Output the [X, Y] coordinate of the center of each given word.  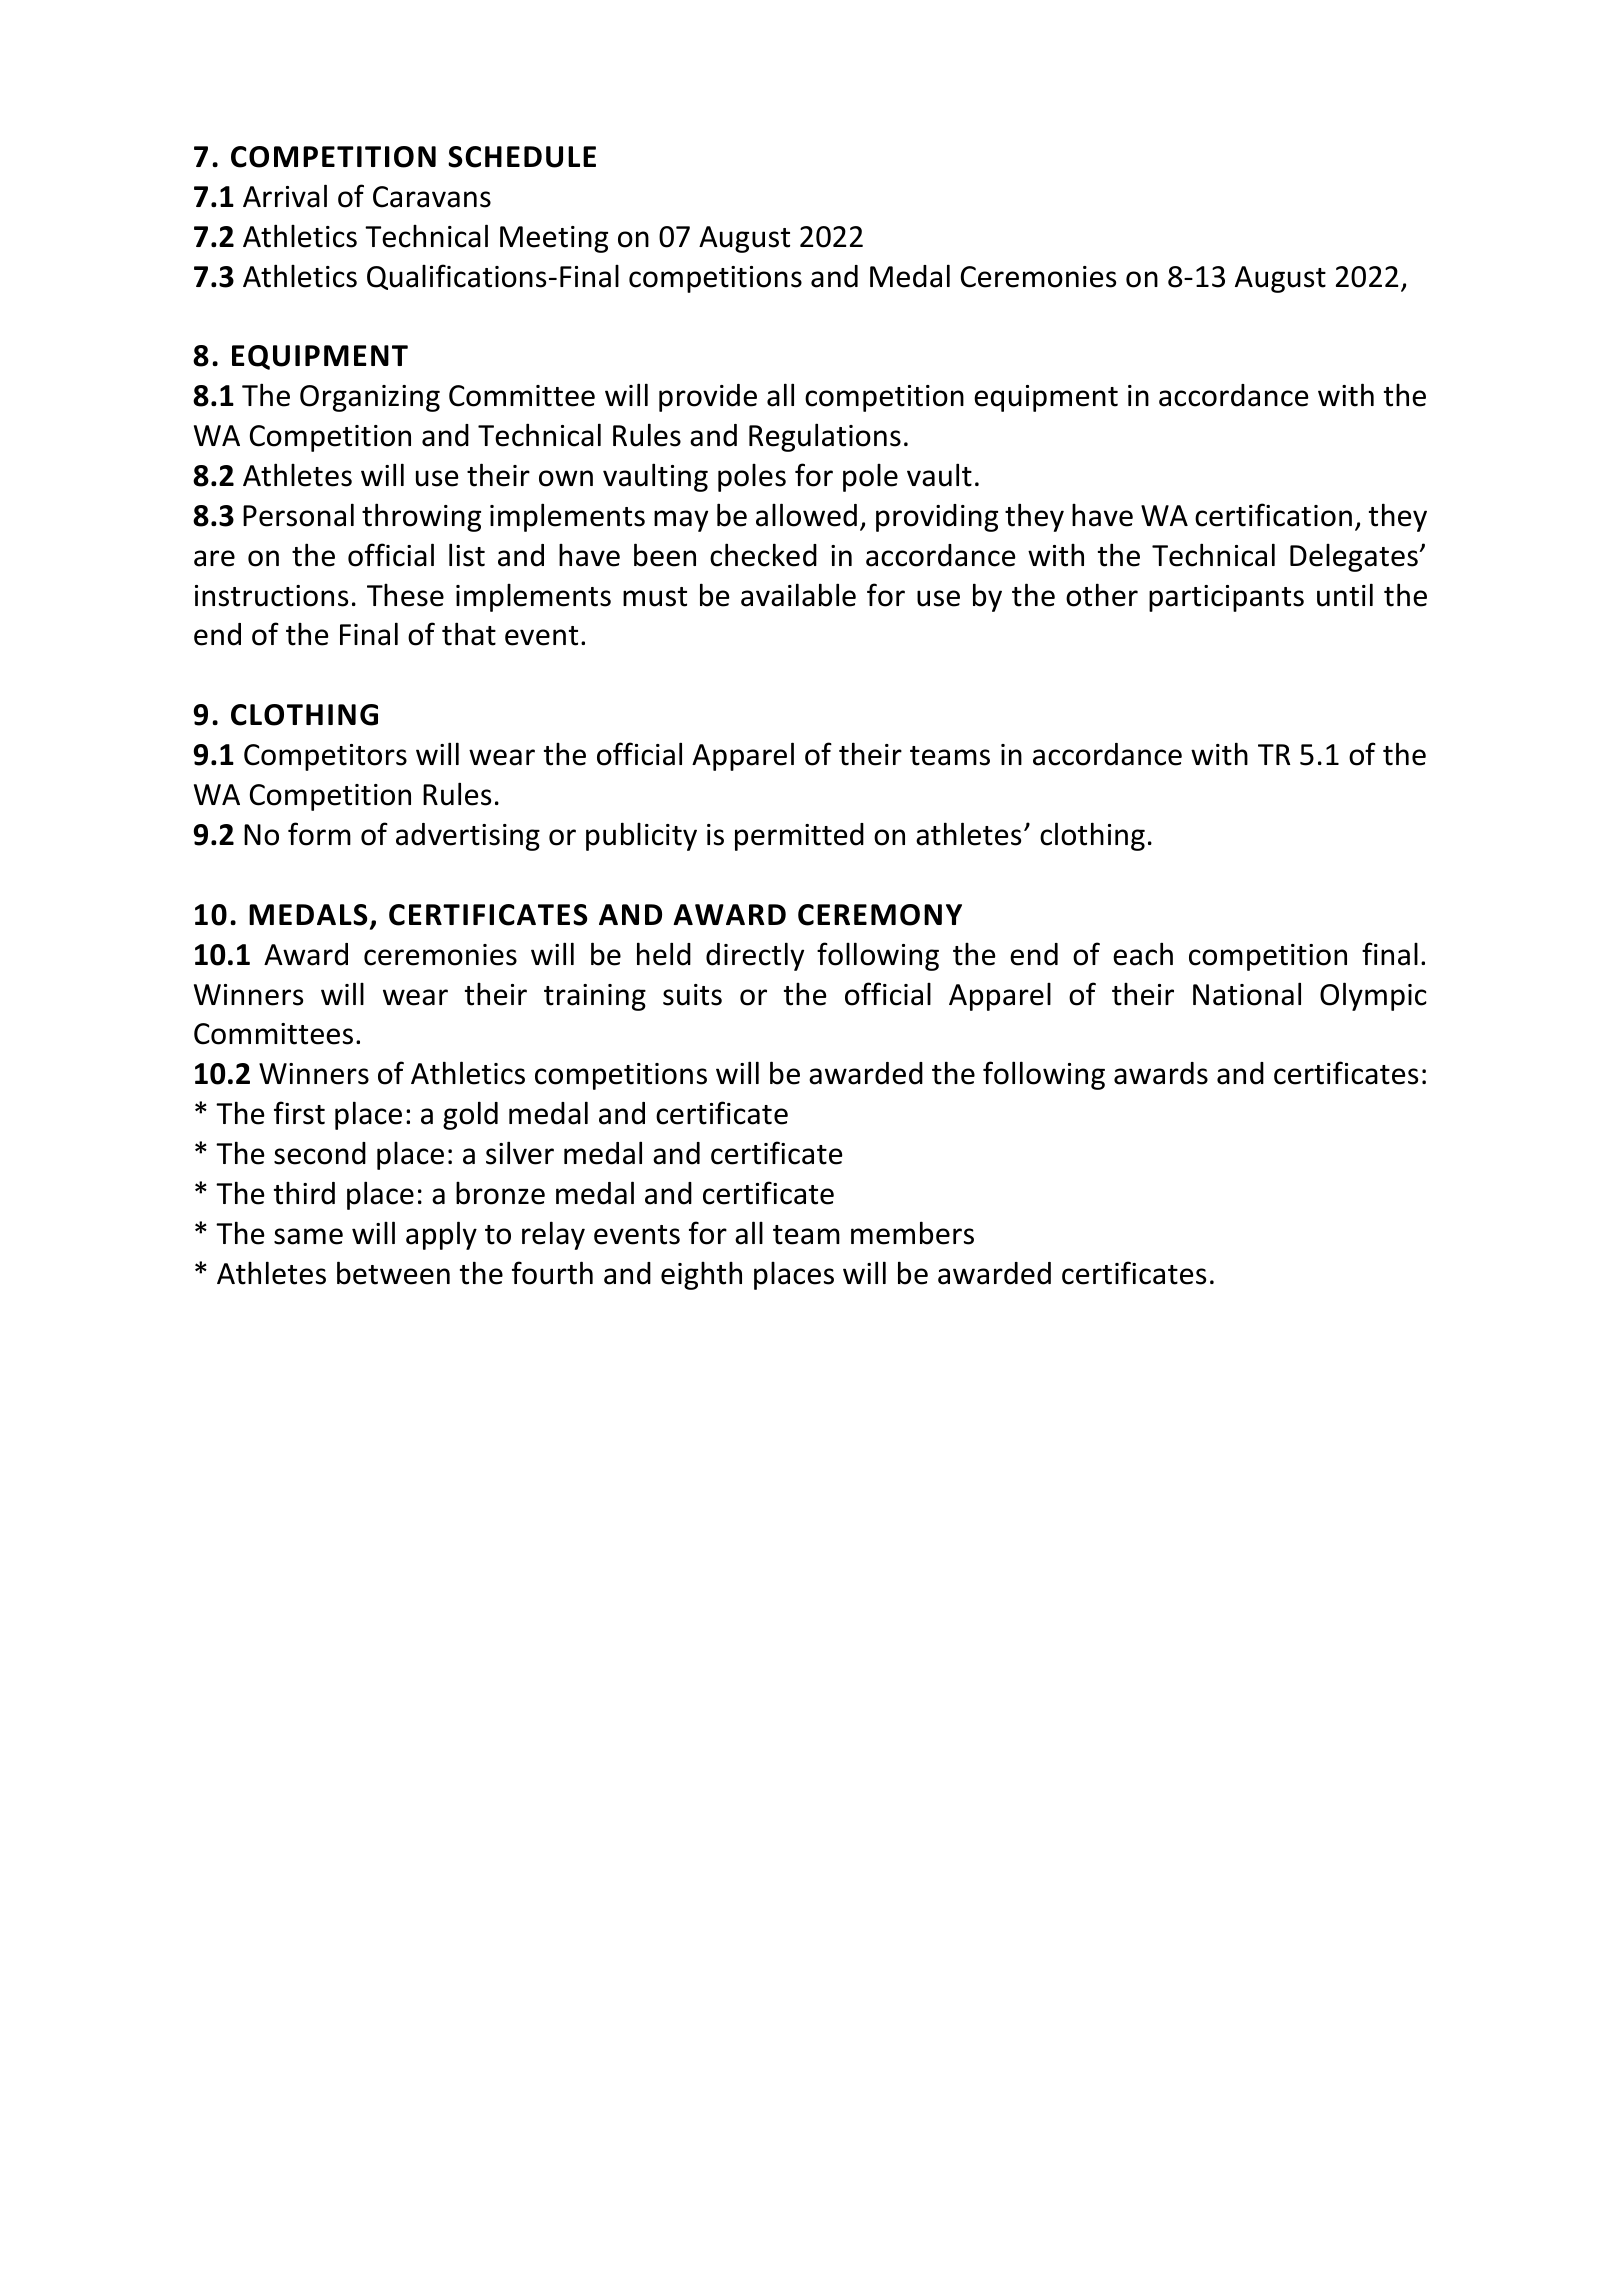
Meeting [554, 239]
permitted [799, 837]
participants [1226, 598]
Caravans [432, 197]
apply [441, 1235]
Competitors [325, 757]
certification [1273, 515]
